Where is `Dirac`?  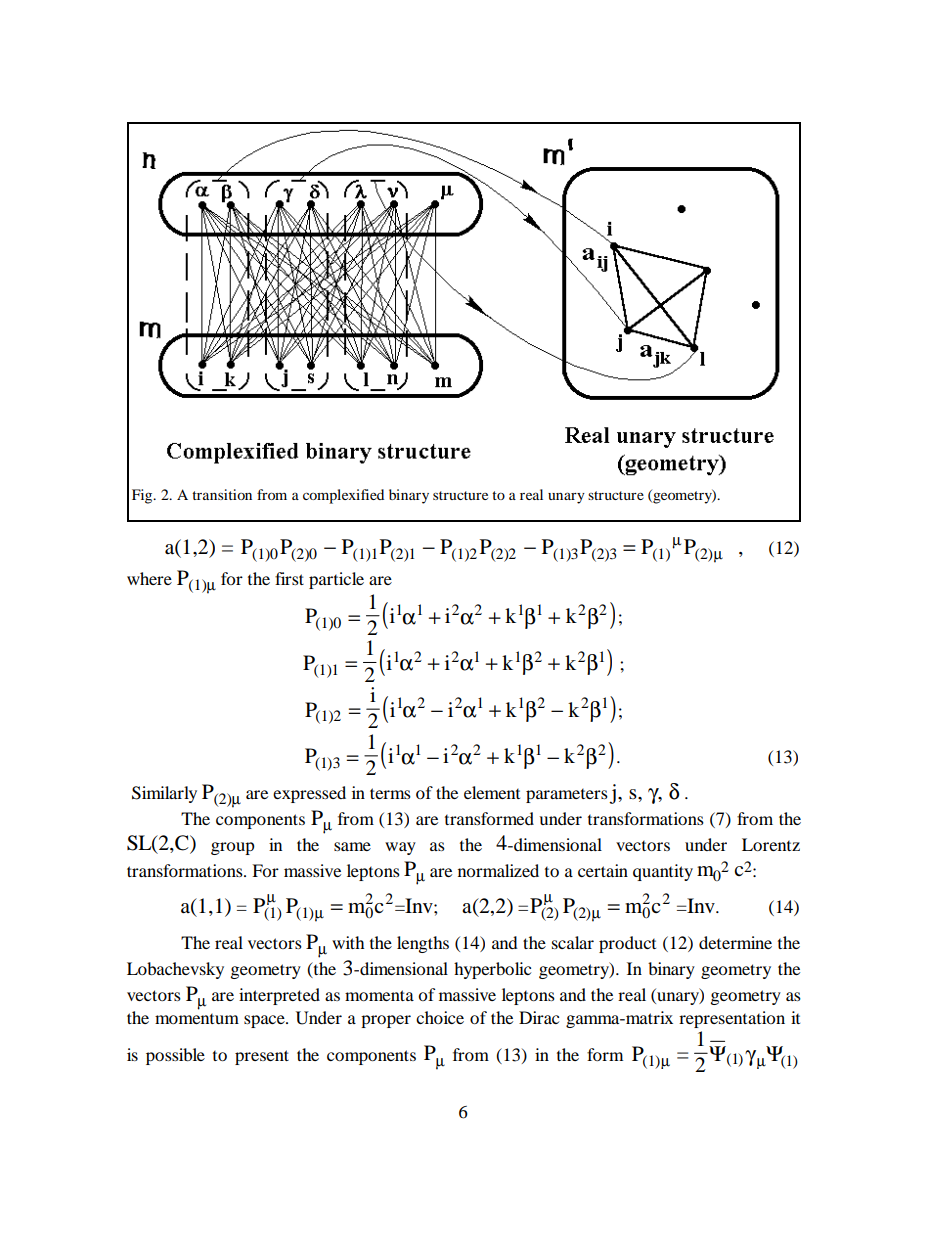
Dirac is located at coordinates (539, 1017).
